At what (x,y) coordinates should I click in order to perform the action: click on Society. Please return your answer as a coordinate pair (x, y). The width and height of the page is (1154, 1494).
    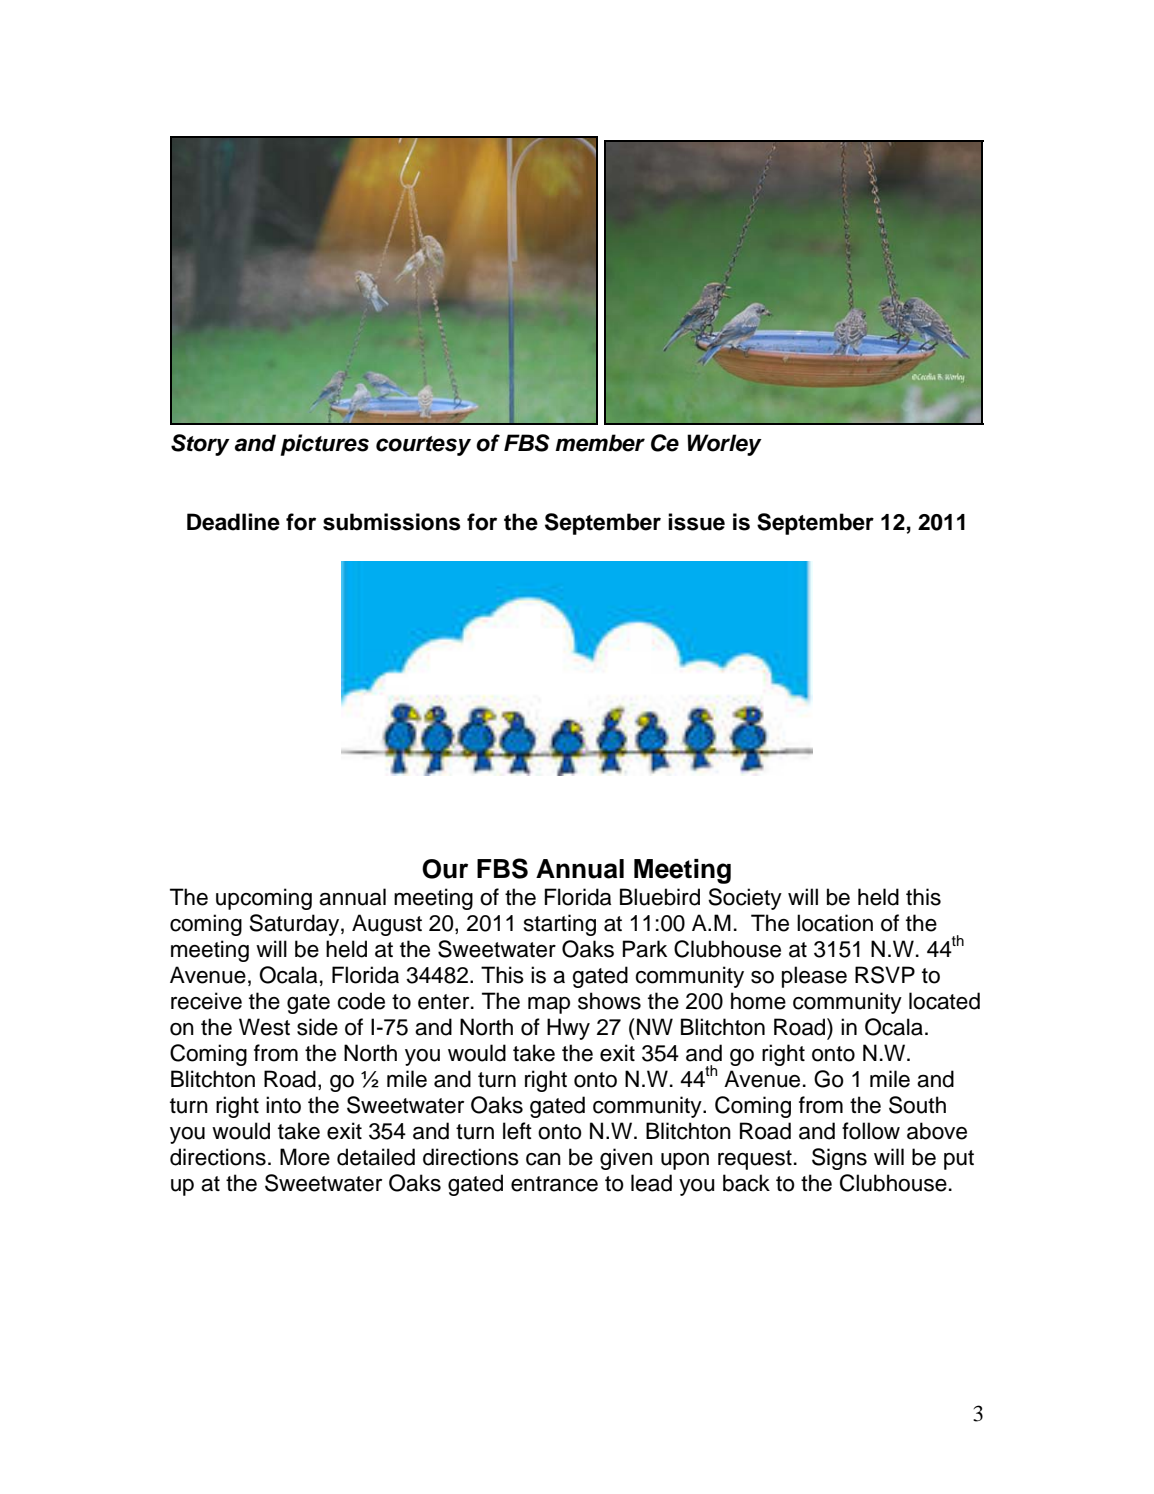
    Looking at the image, I should click on (745, 899).
